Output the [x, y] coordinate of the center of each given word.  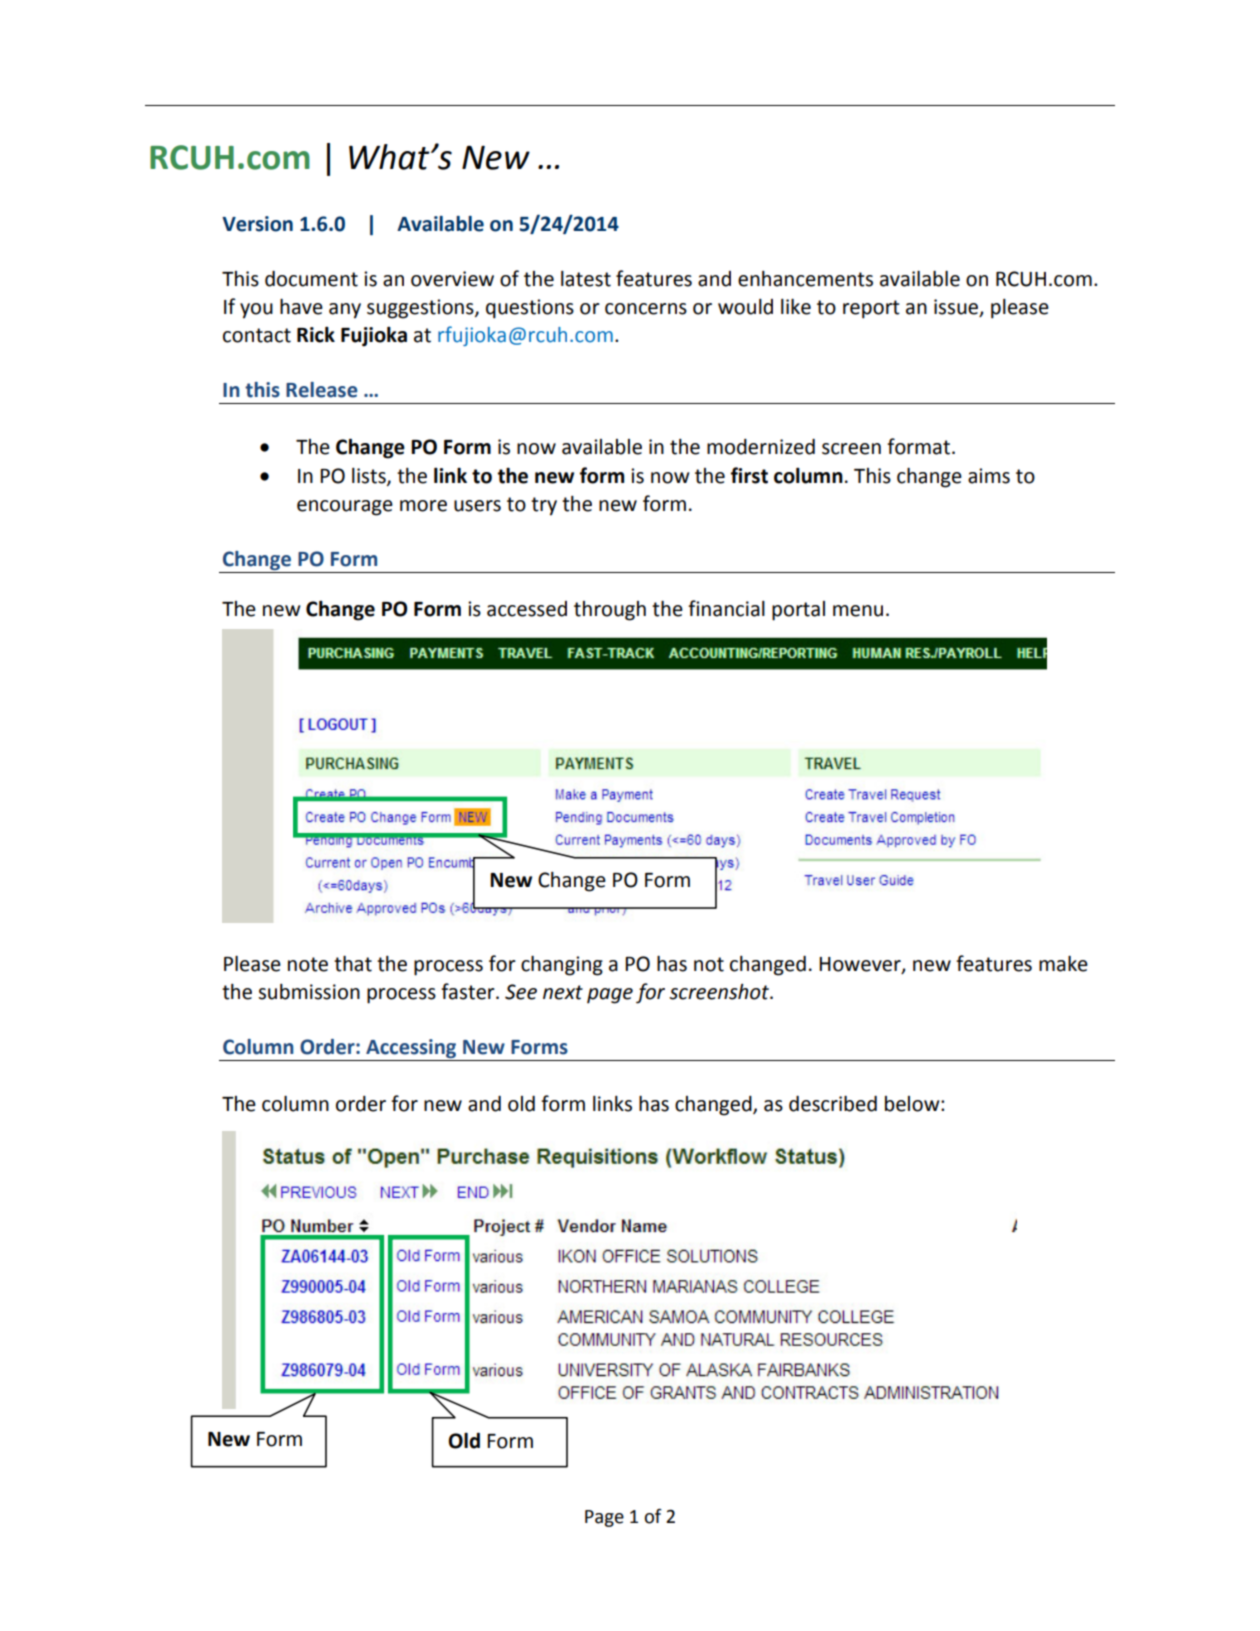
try [544, 506]
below [913, 1104]
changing [562, 966]
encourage [345, 508]
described [833, 1104]
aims [989, 476]
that [353, 964]
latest [586, 279]
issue [957, 308]
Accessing [411, 1050]
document [311, 279]
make [1063, 964]
